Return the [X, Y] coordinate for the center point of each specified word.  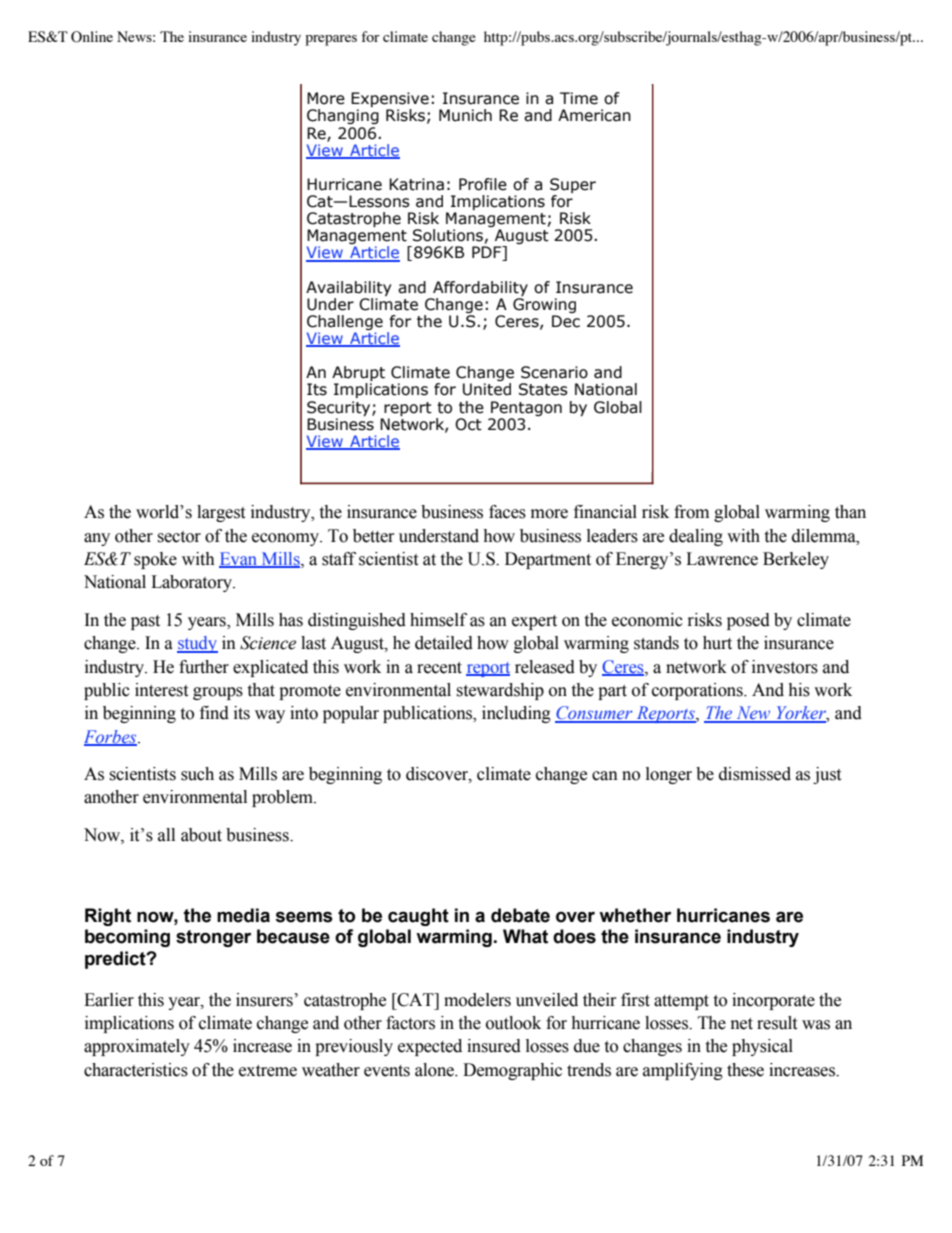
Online [92, 37]
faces [507, 512]
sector [179, 537]
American [594, 115]
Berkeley [796, 560]
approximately [137, 1047]
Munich [465, 115]
